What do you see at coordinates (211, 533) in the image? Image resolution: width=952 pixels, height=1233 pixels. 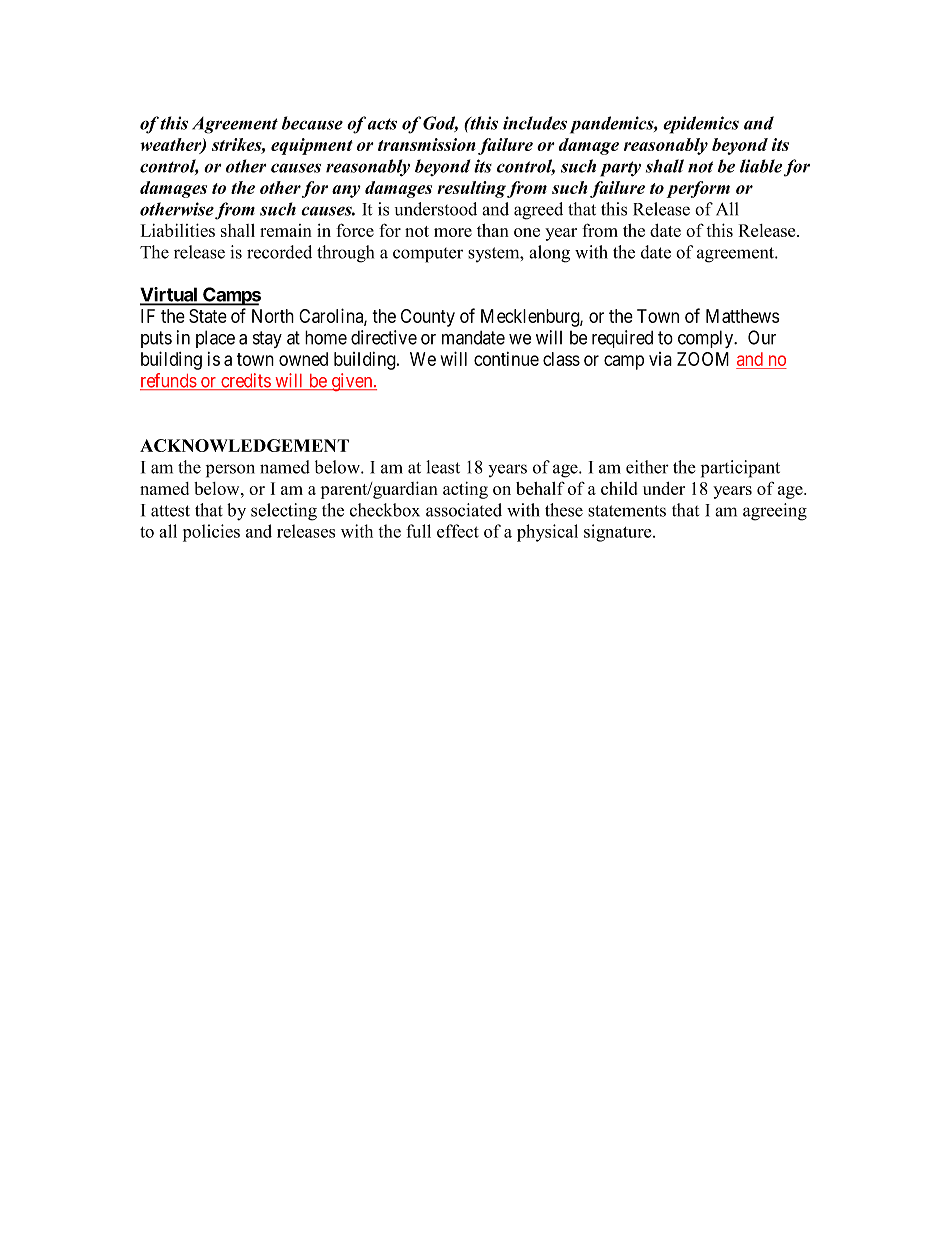 I see `policies` at bounding box center [211, 533].
